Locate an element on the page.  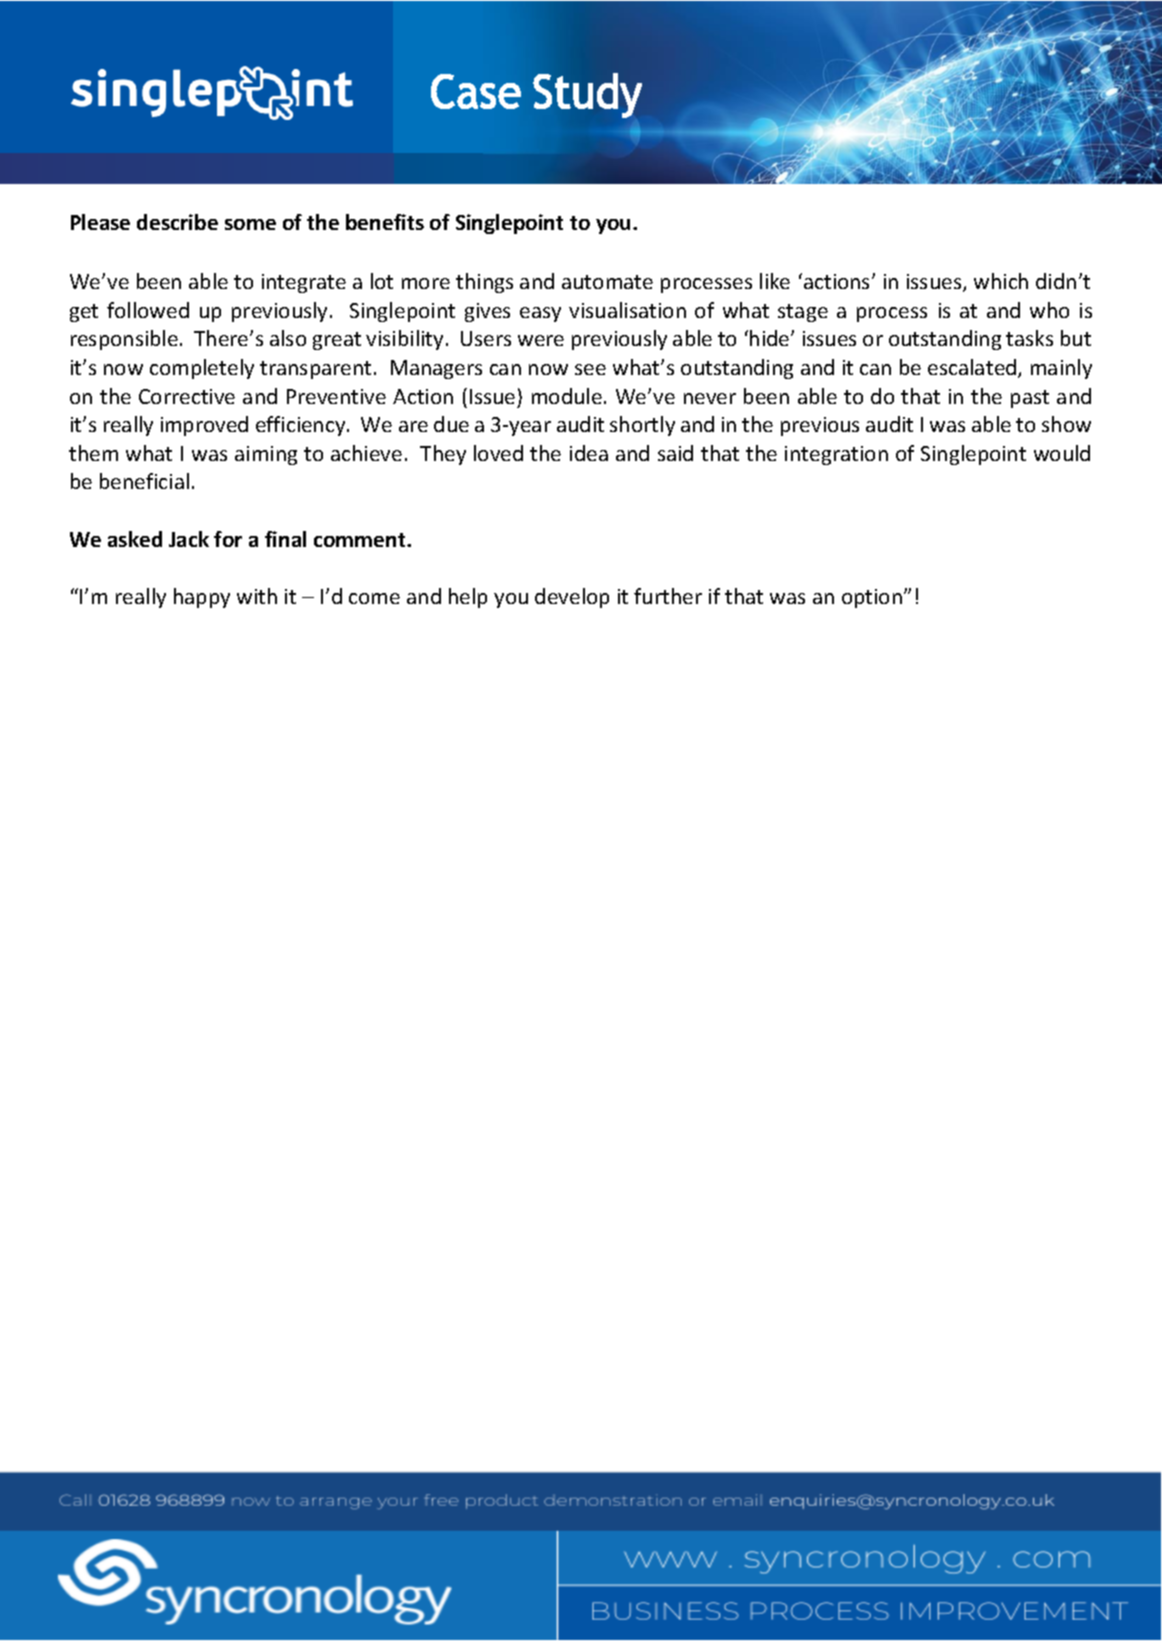
develop is located at coordinates (572, 598).
